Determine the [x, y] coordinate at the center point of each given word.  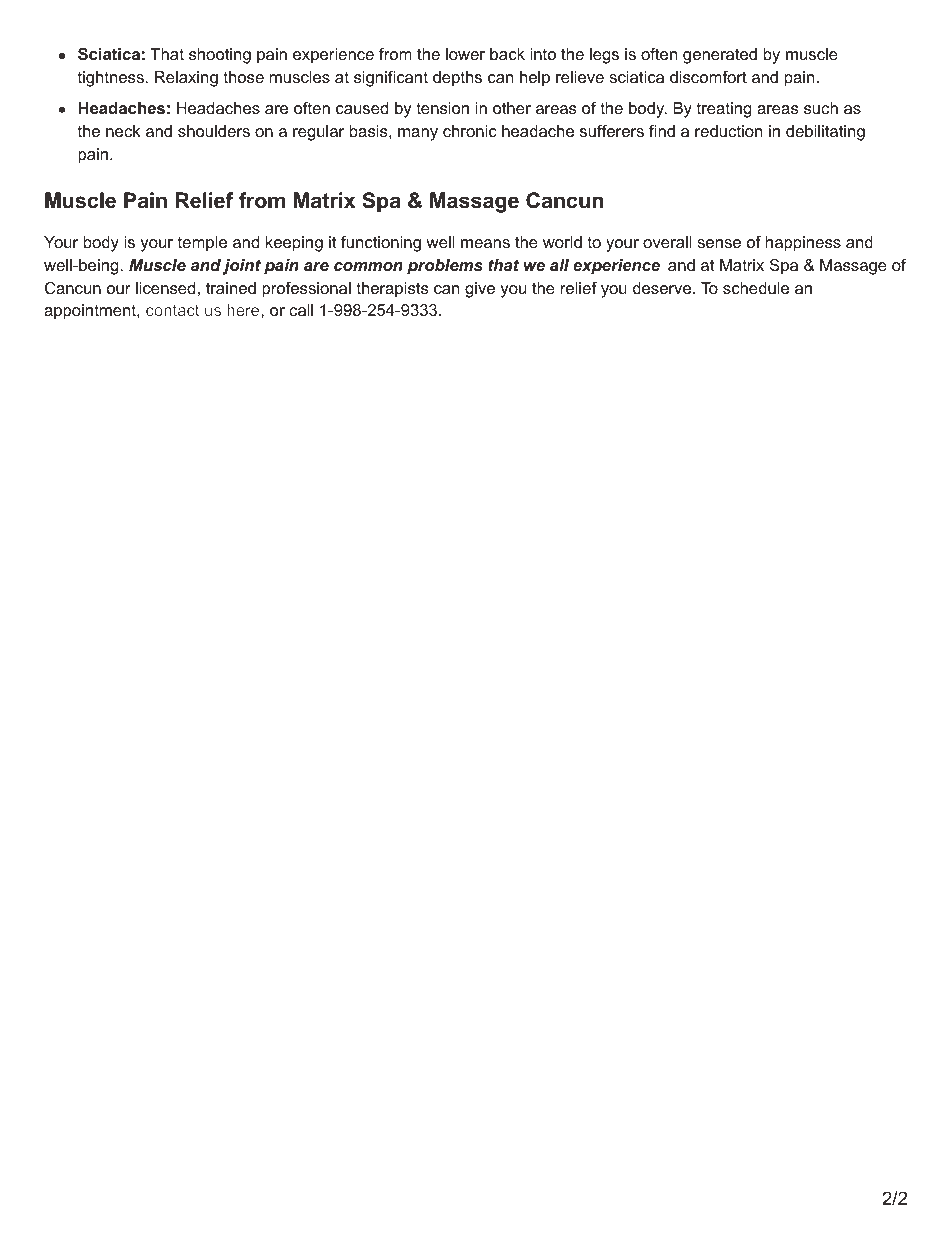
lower [465, 54]
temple [202, 244]
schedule [756, 288]
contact [172, 310]
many [418, 134]
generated [720, 56]
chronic [470, 131]
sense [719, 243]
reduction [728, 131]
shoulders [214, 131]
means [485, 243]
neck [123, 131]
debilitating [825, 133]
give [480, 290]
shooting [220, 56]
